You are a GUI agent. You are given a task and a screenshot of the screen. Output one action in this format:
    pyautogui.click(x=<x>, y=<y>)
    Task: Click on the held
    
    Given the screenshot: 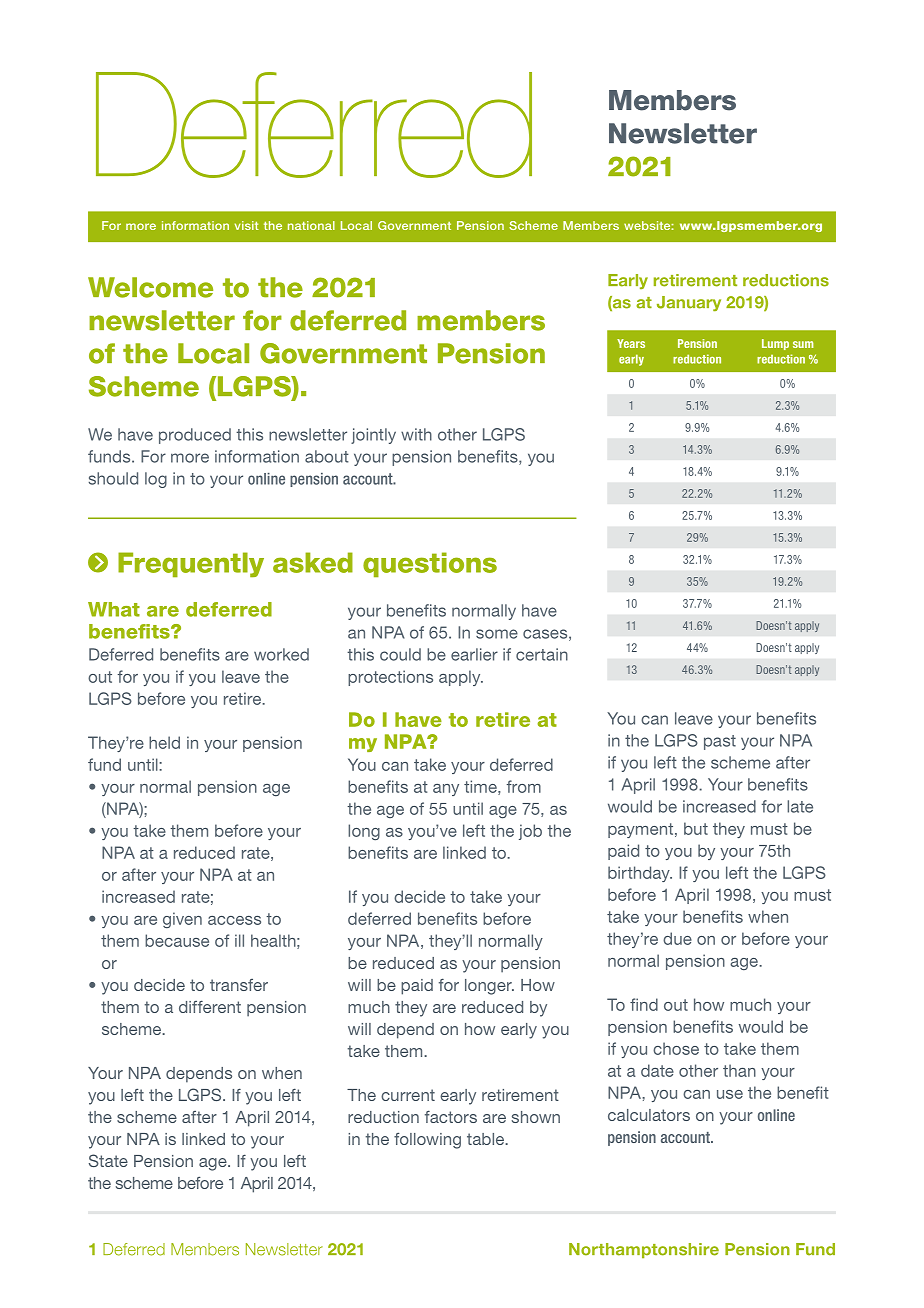 What is the action you would take?
    pyautogui.click(x=164, y=742)
